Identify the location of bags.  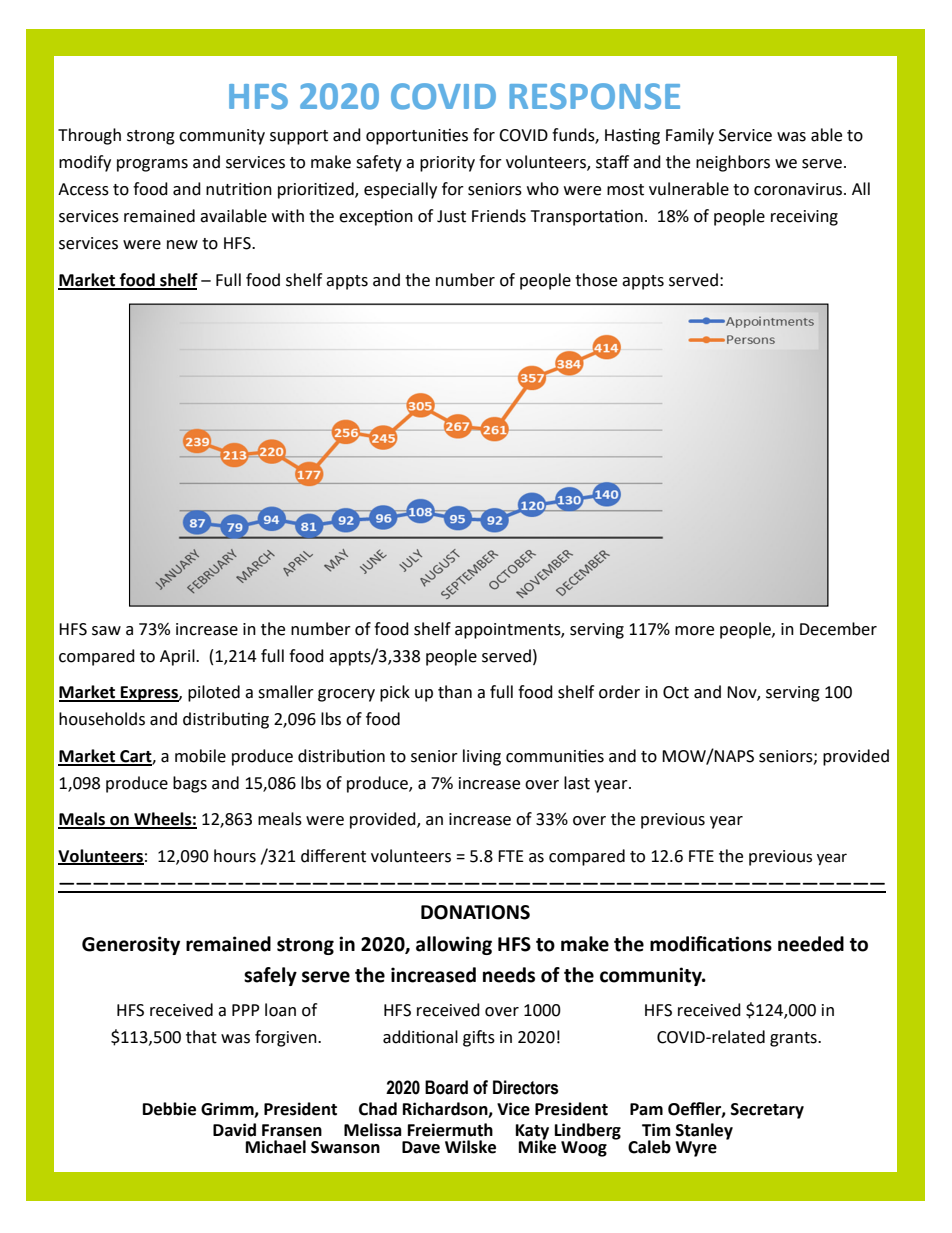
(190, 784).
